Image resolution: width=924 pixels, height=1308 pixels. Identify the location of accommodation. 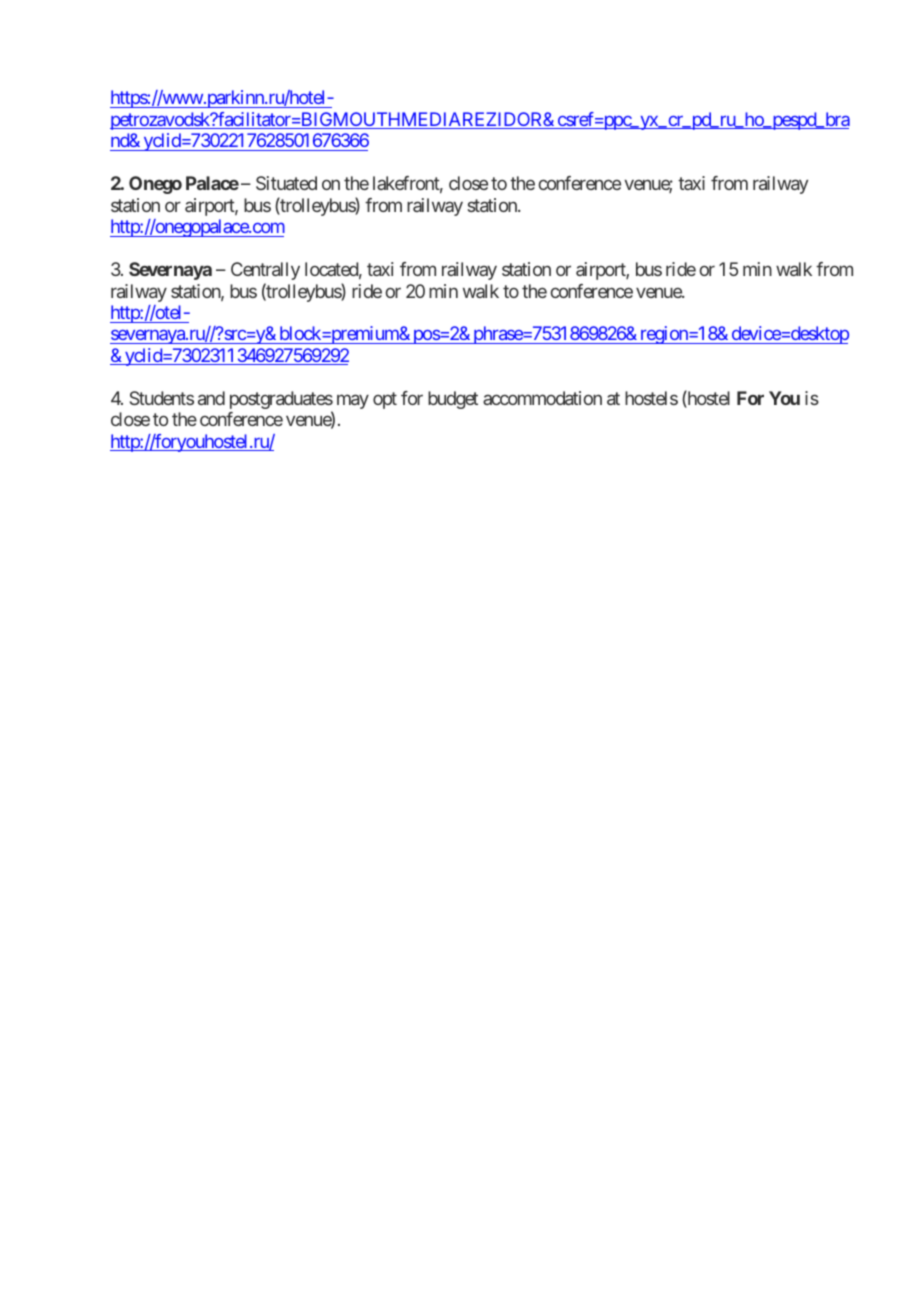
(542, 398).
